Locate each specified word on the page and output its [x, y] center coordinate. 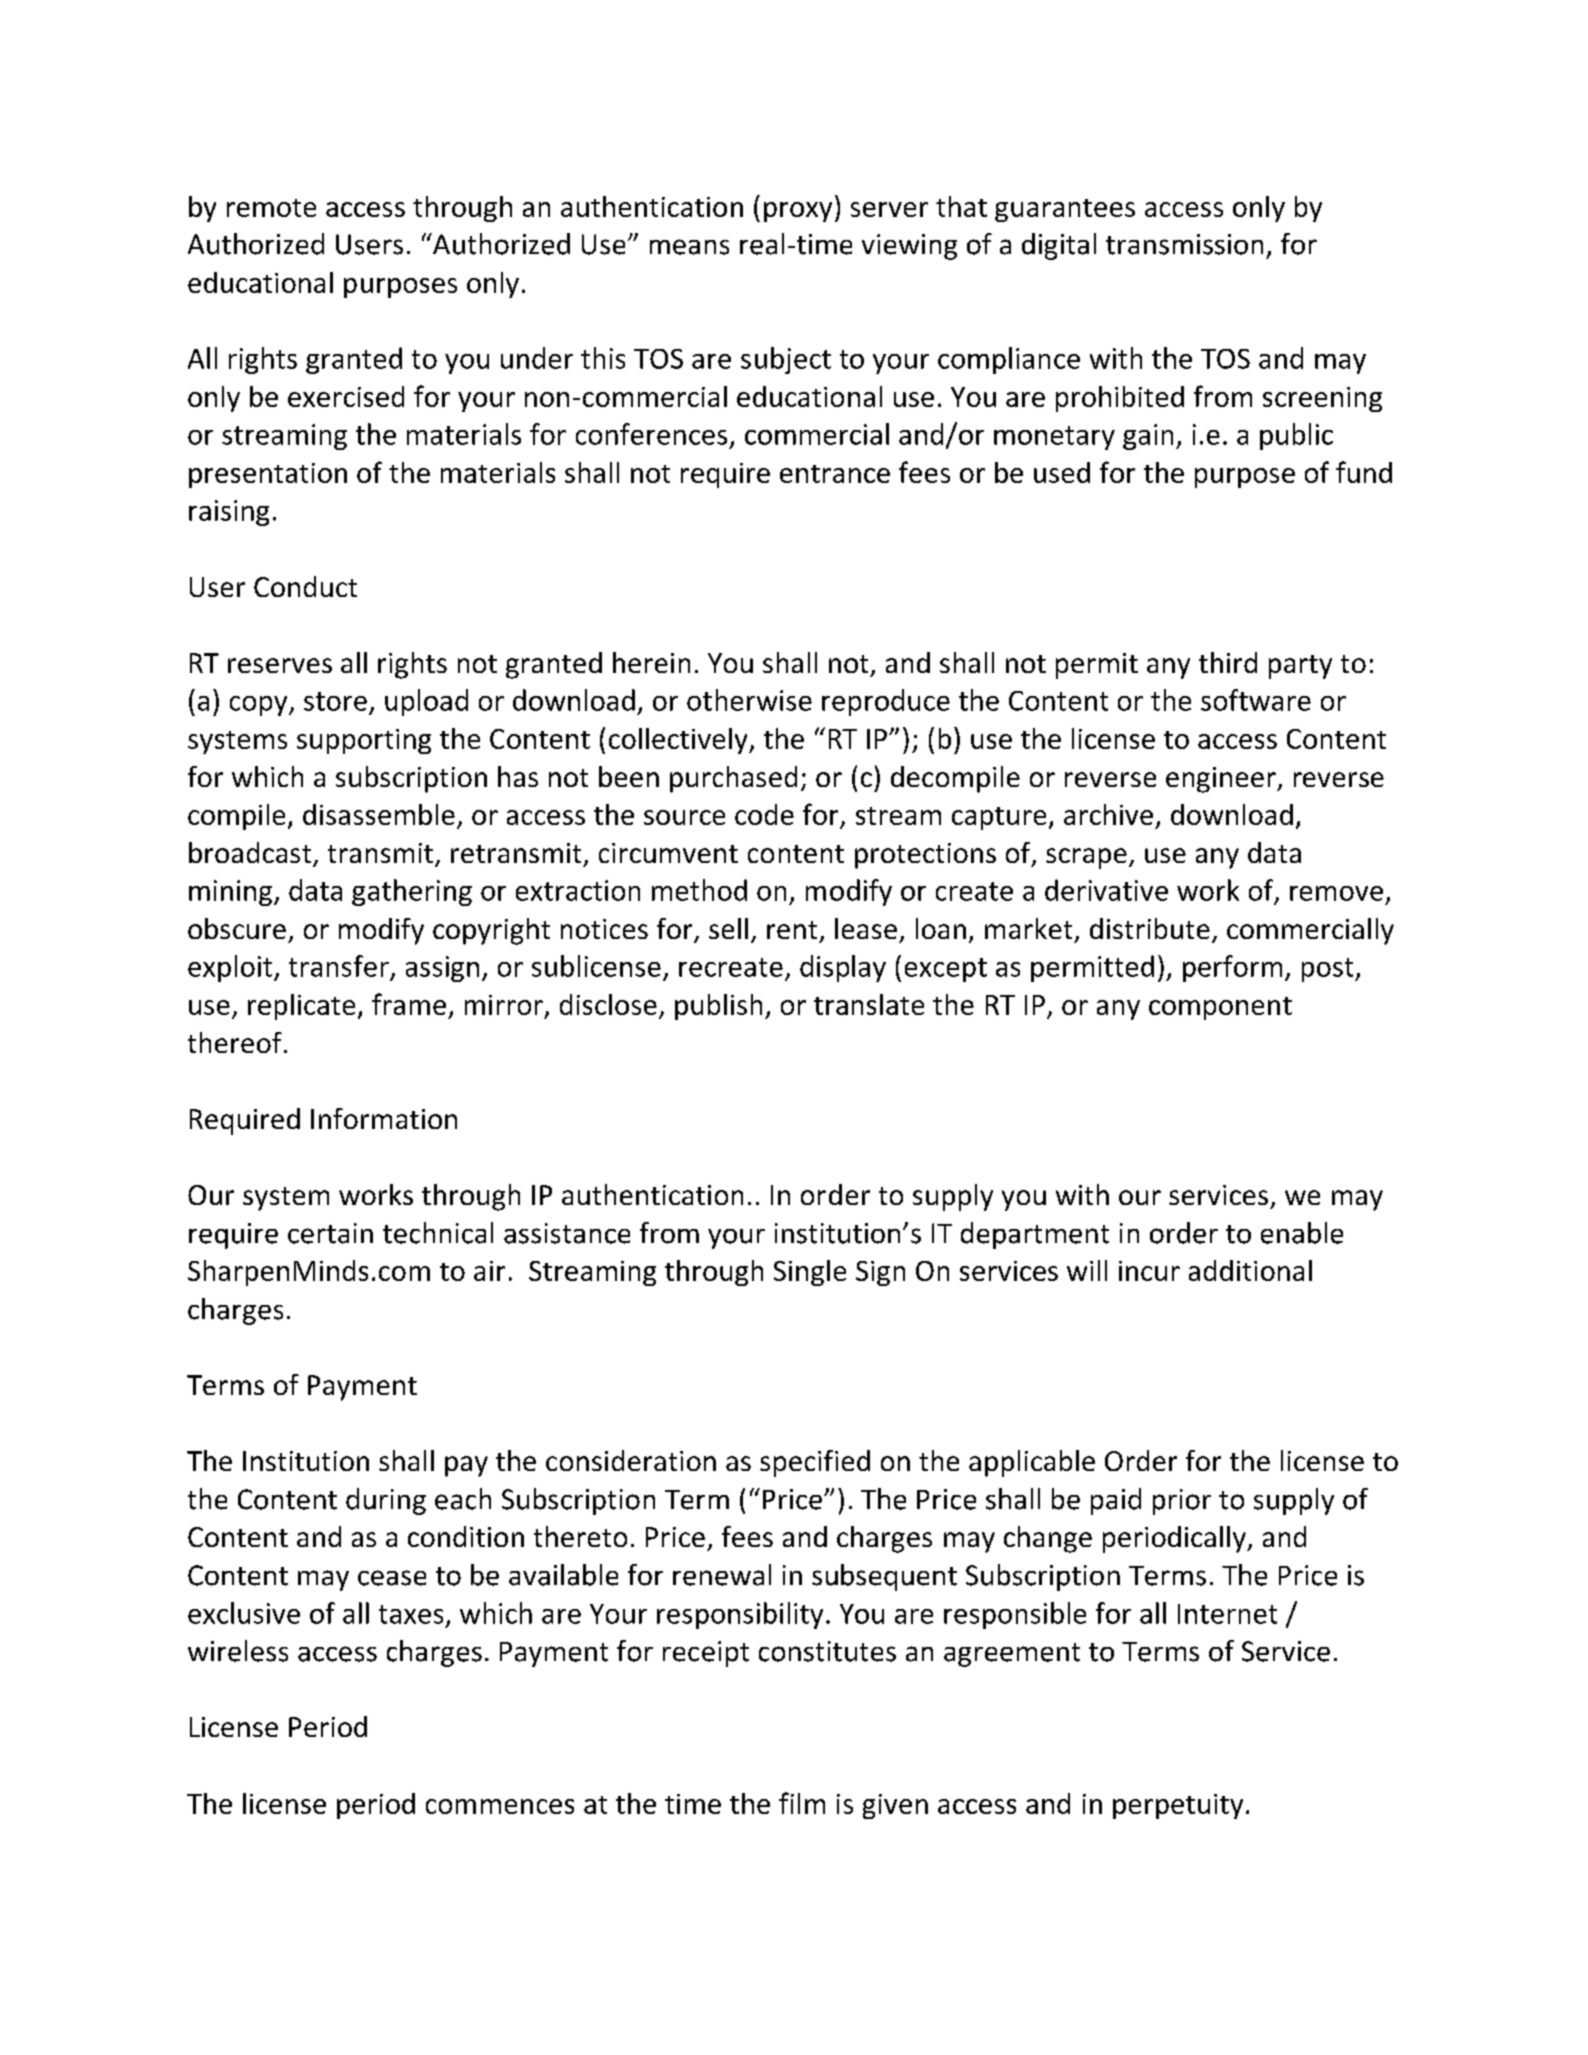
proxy [798, 212]
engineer [1222, 780]
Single [810, 1273]
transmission [1184, 244]
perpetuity [1178, 1806]
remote [271, 208]
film [802, 1803]
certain [330, 1233]
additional [1250, 1270]
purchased [733, 779]
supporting [364, 741]
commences [500, 1806]
